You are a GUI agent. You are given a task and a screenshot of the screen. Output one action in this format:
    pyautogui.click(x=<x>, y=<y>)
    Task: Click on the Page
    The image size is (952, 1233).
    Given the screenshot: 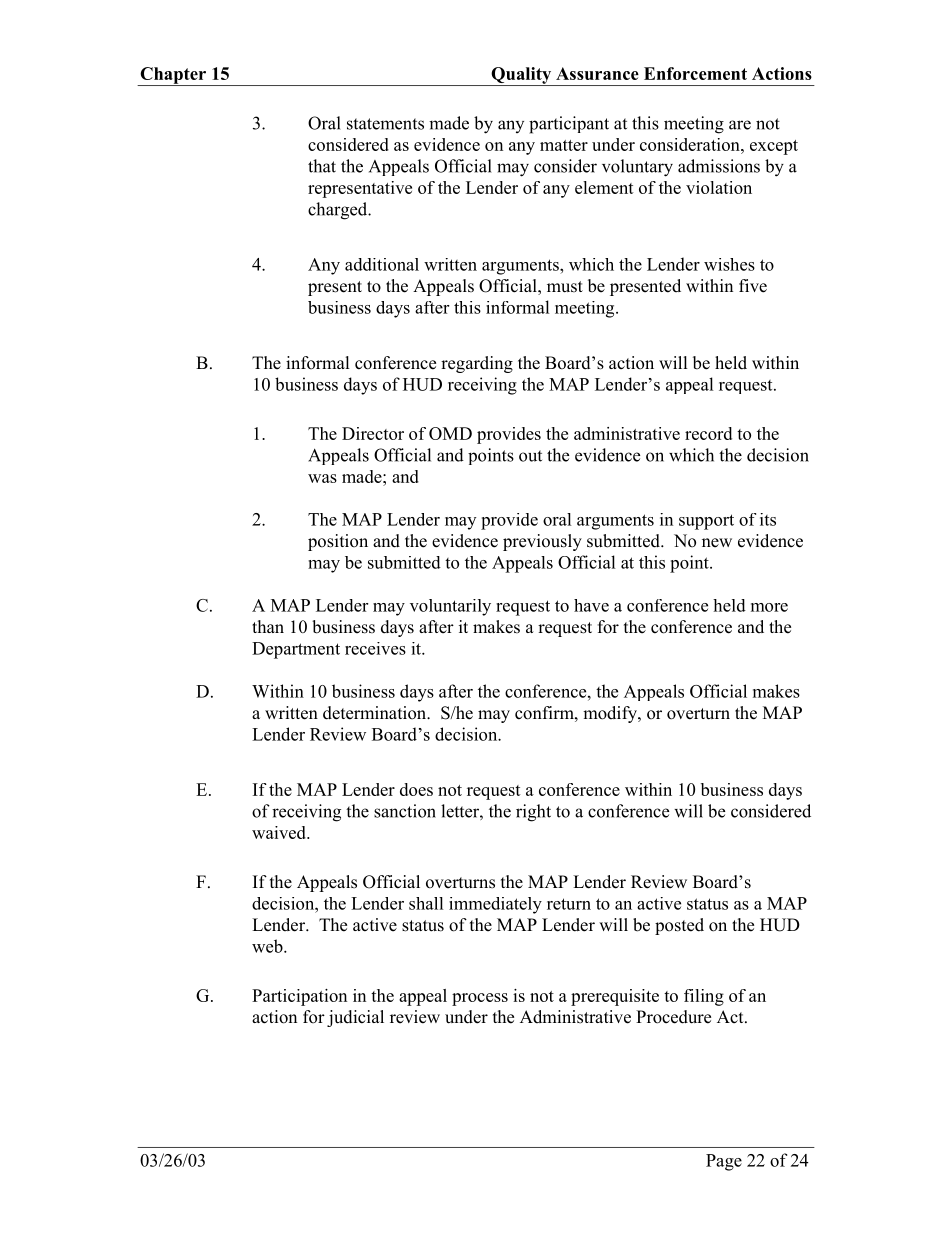 What is the action you would take?
    pyautogui.click(x=724, y=1162)
